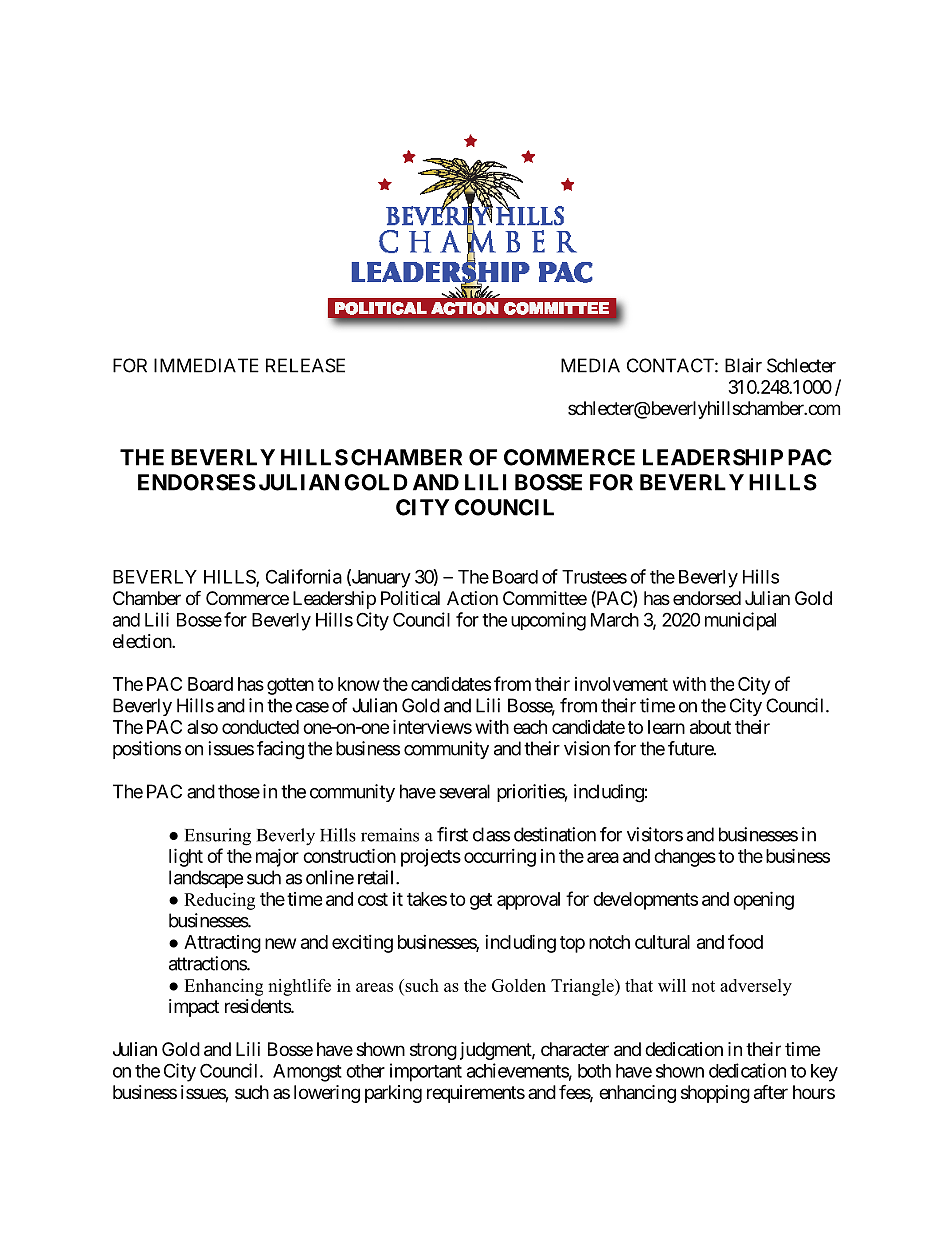 This page has width=952, height=1233. Describe the element at coordinates (707, 598) in the page. I see `endorsed` at that location.
